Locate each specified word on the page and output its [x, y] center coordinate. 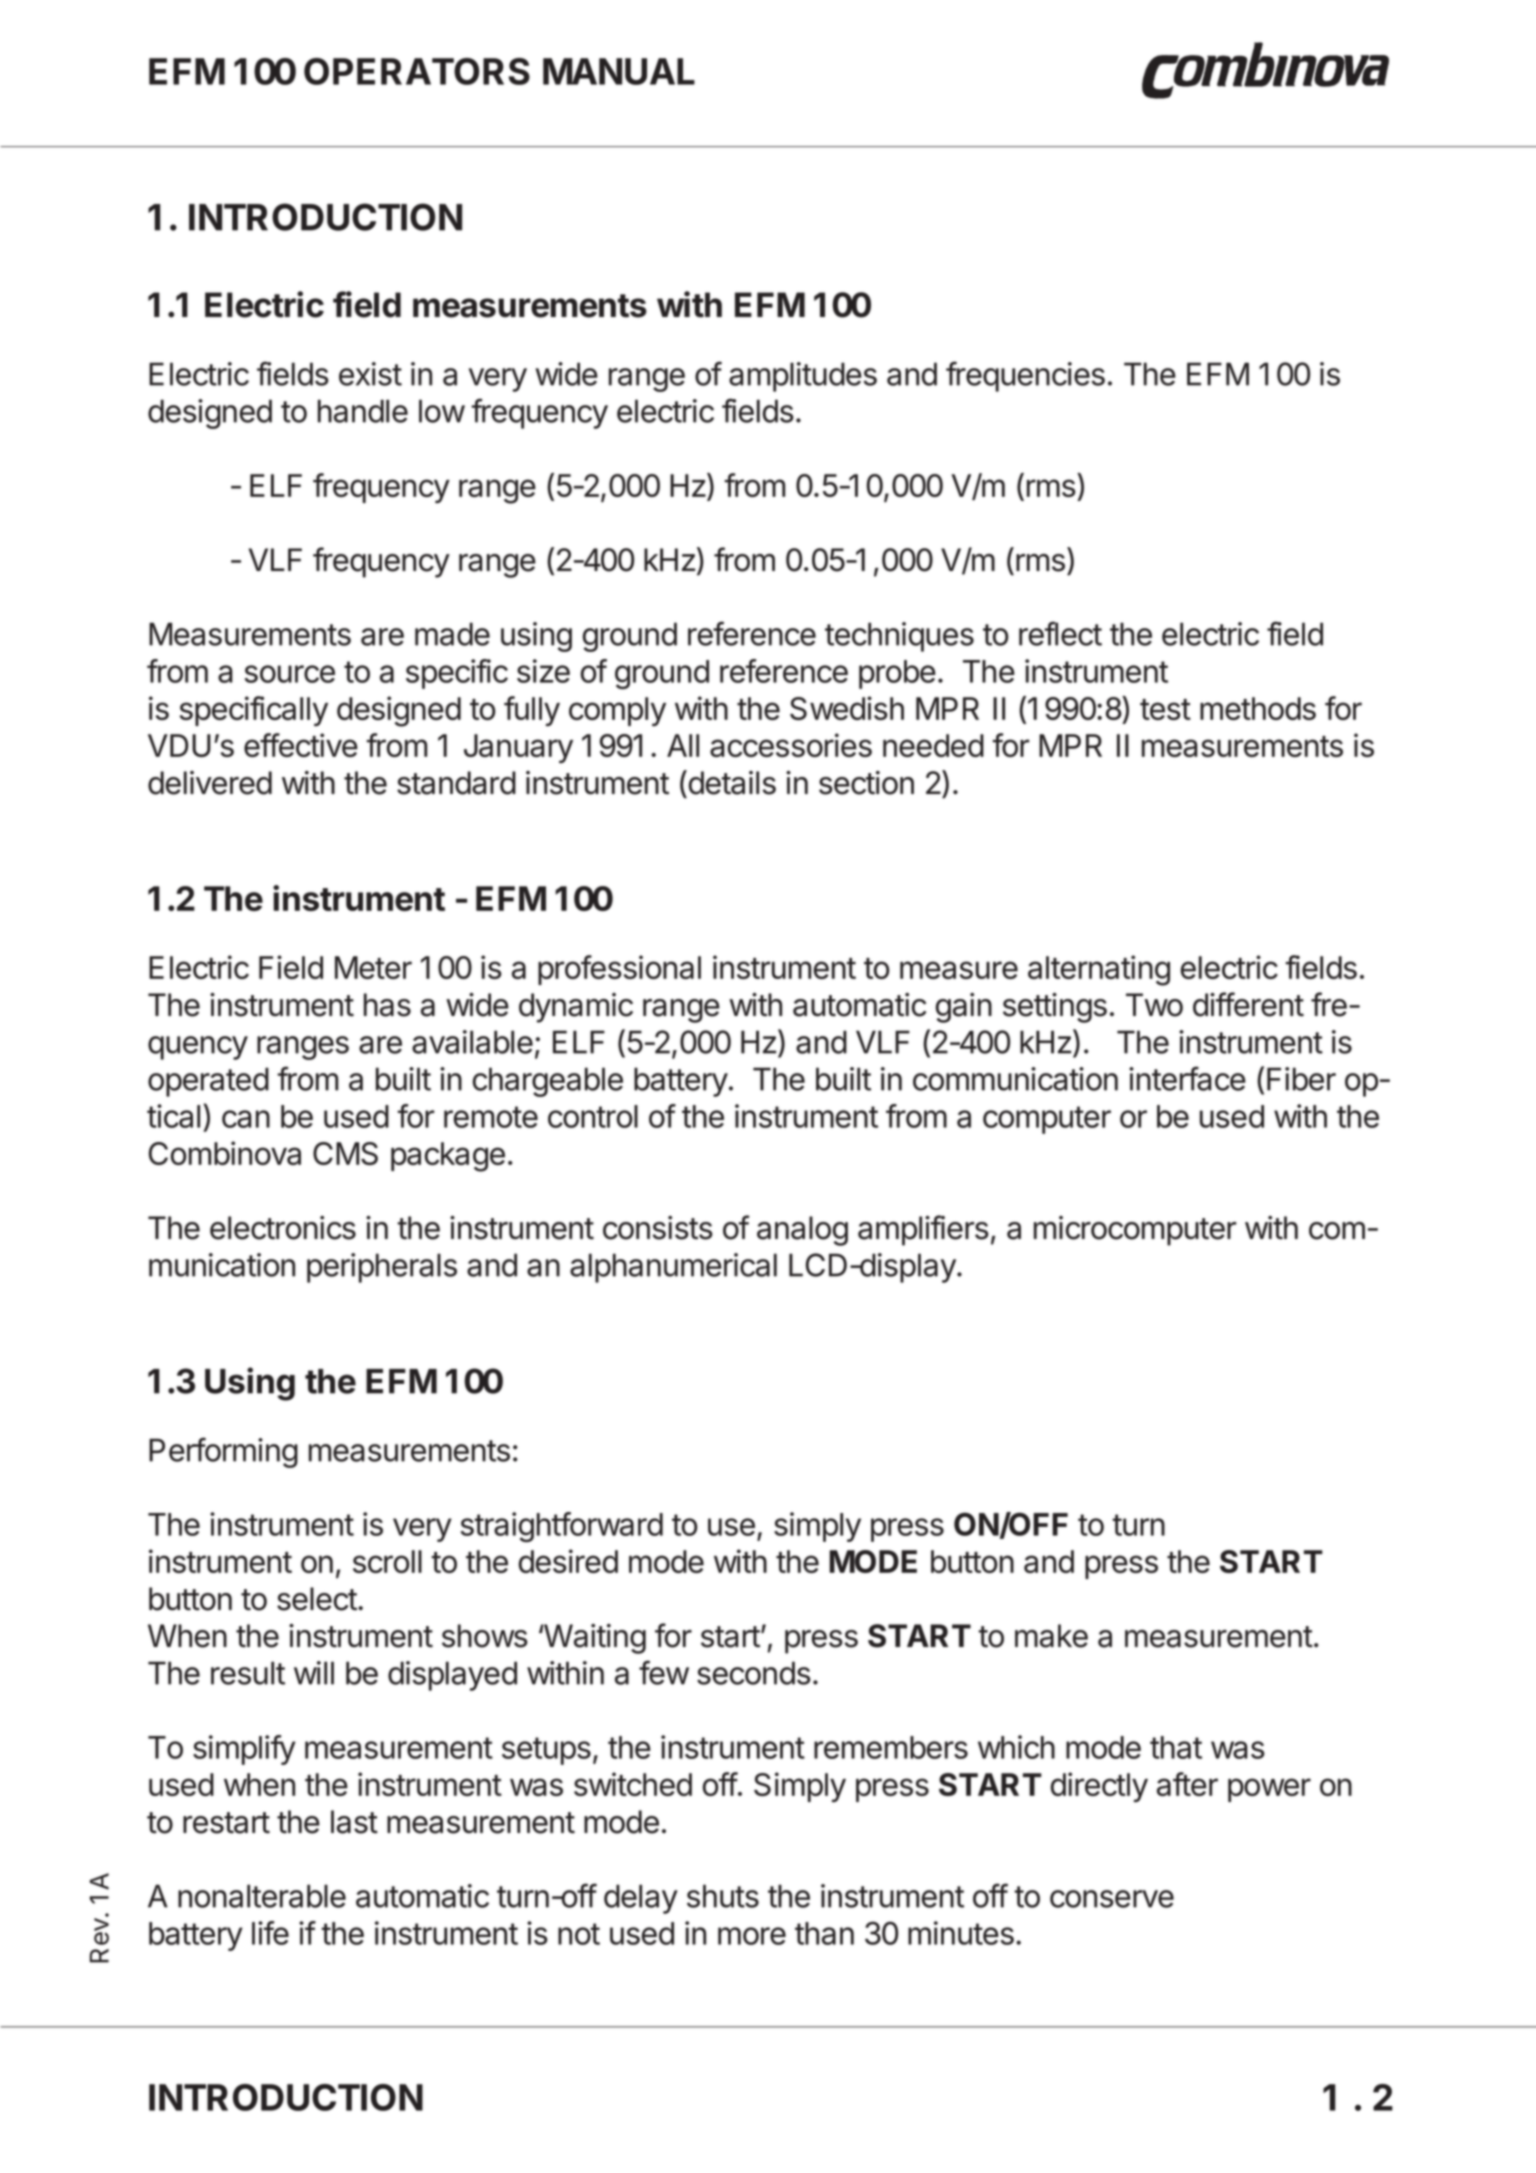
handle [363, 411]
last [354, 1822]
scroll [387, 1561]
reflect [1060, 633]
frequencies [1025, 376]
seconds [754, 1673]
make [1051, 1636]
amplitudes [803, 377]
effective [301, 745]
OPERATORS [417, 71]
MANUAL [619, 71]
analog [802, 1231]
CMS [345, 1153]
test [1165, 709]
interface [1187, 1078]
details [731, 782]
